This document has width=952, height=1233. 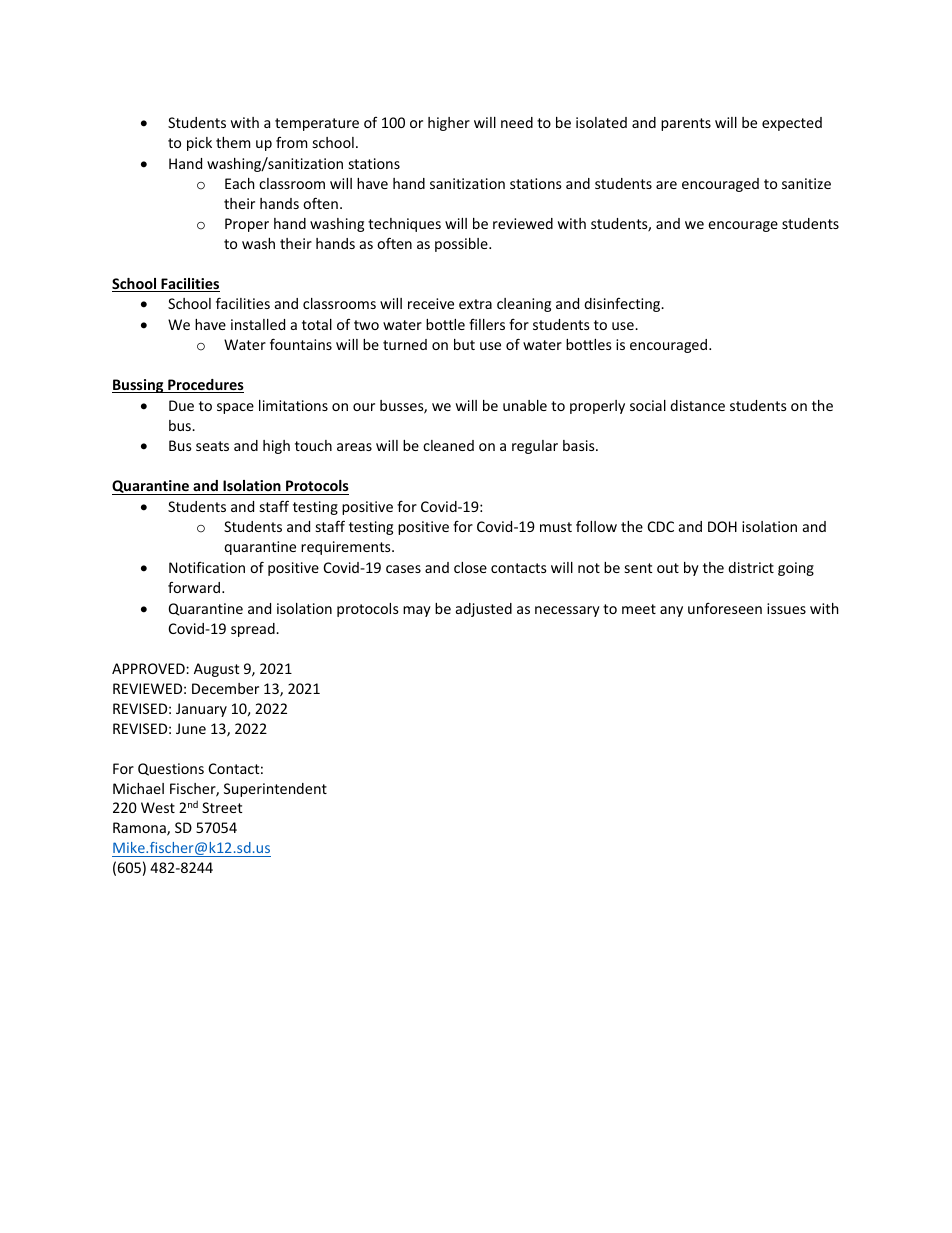 What do you see at coordinates (254, 630) in the document?
I see `spread` at bounding box center [254, 630].
